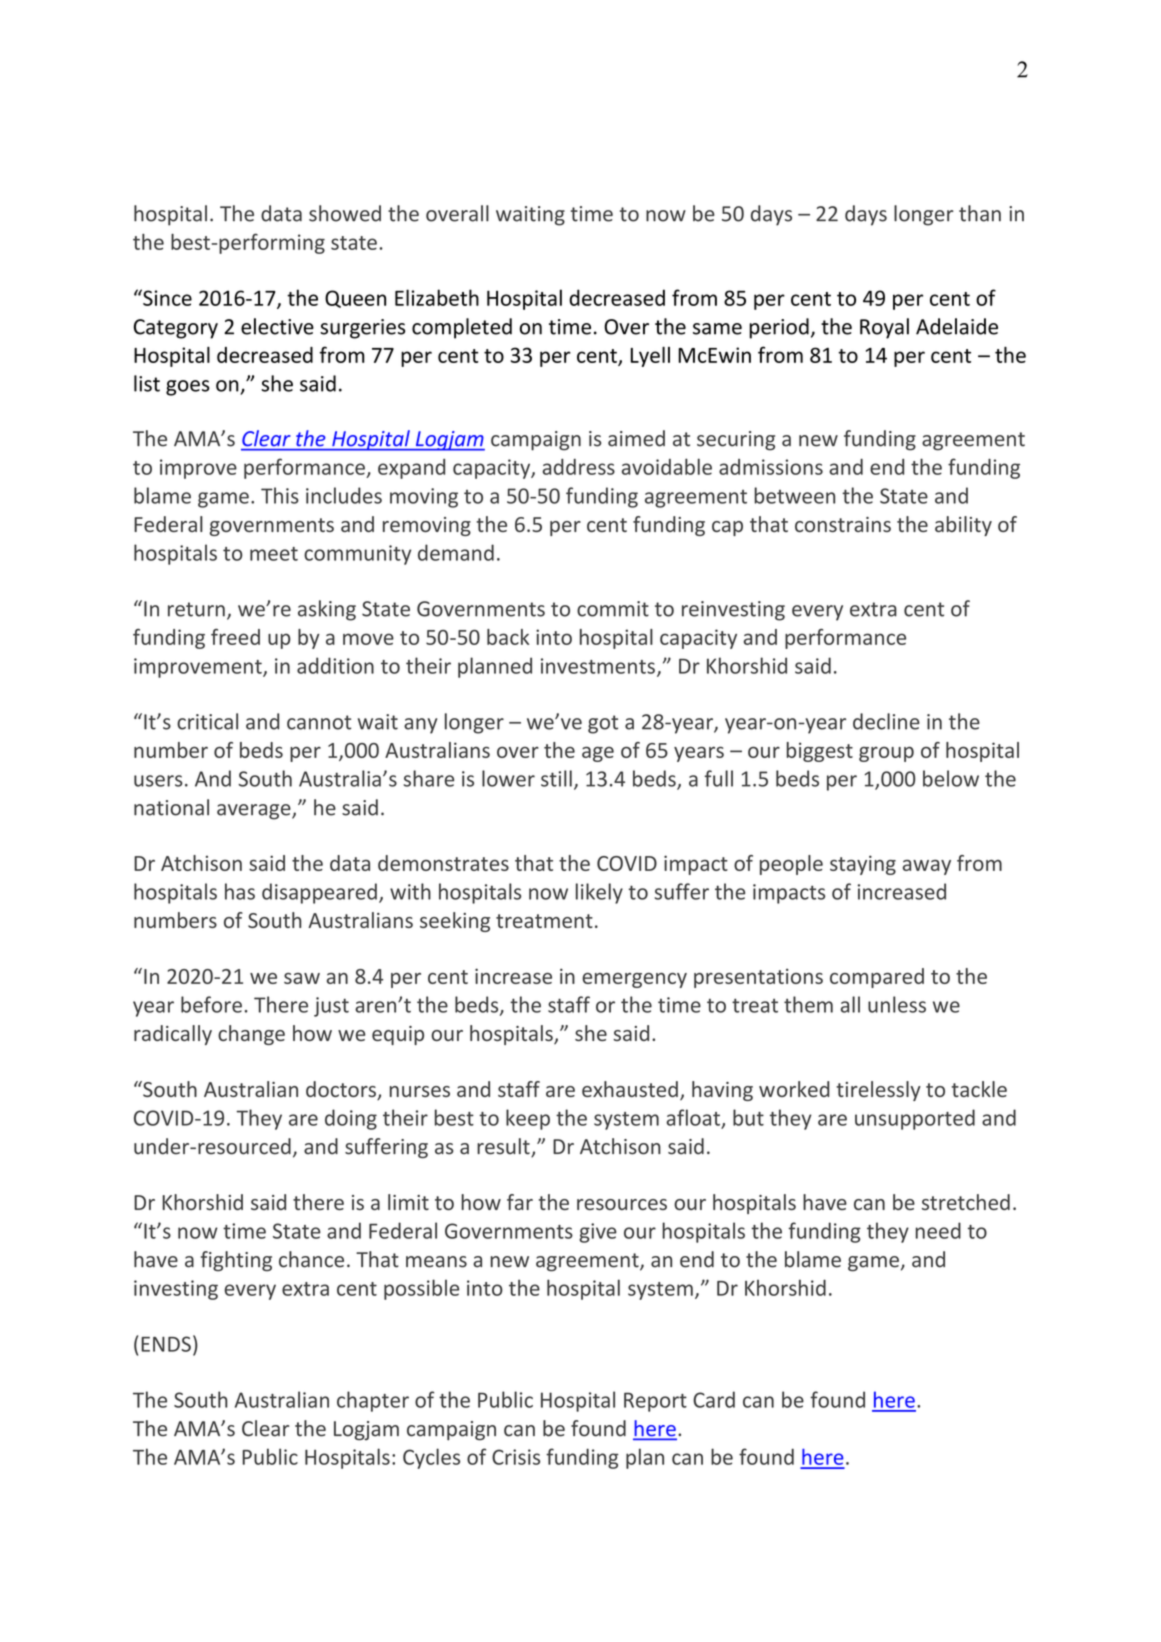 Image resolution: width=1161 pixels, height=1642 pixels. I want to click on chapter, so click(373, 1401).
